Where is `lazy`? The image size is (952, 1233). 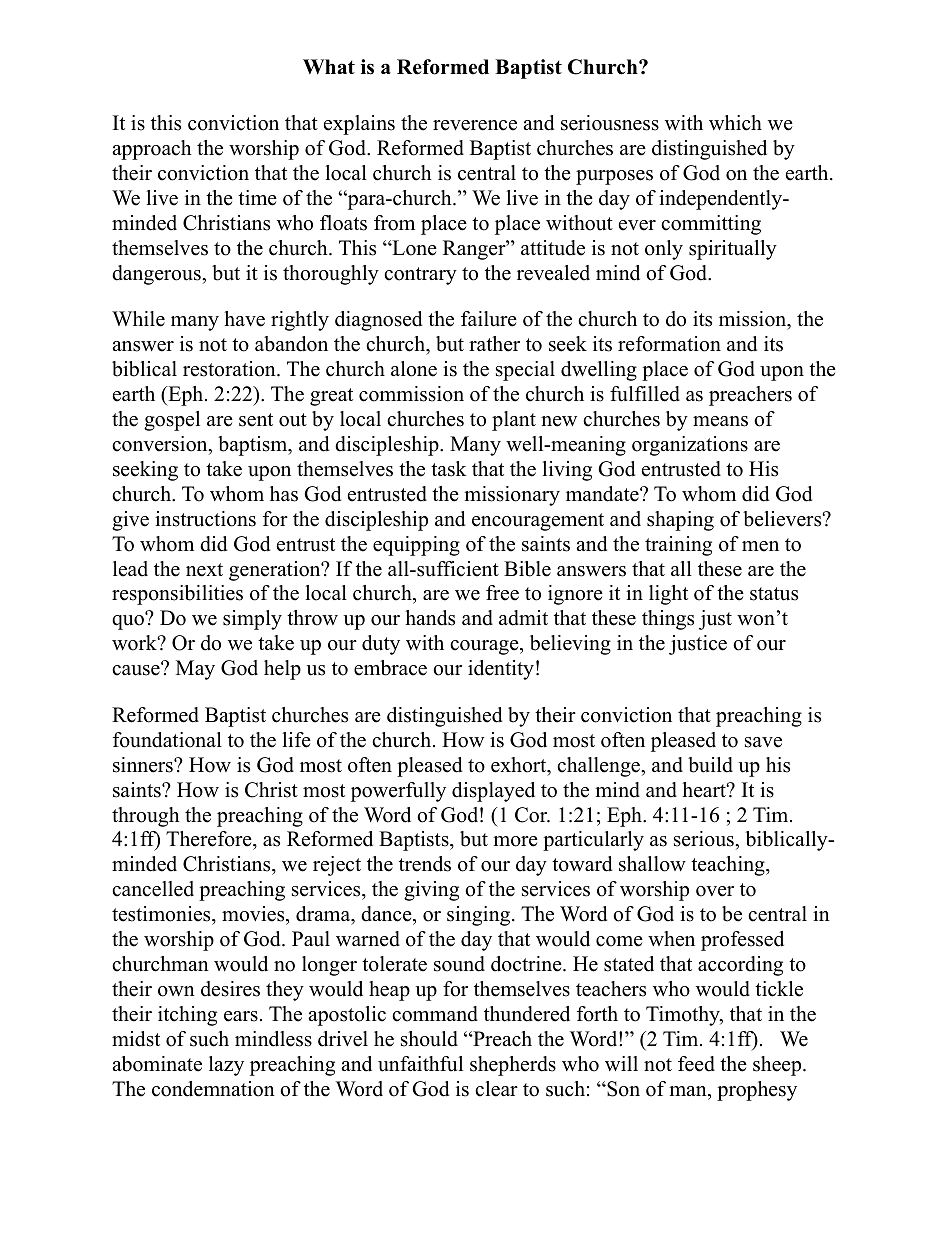
lazy is located at coordinates (226, 1066).
